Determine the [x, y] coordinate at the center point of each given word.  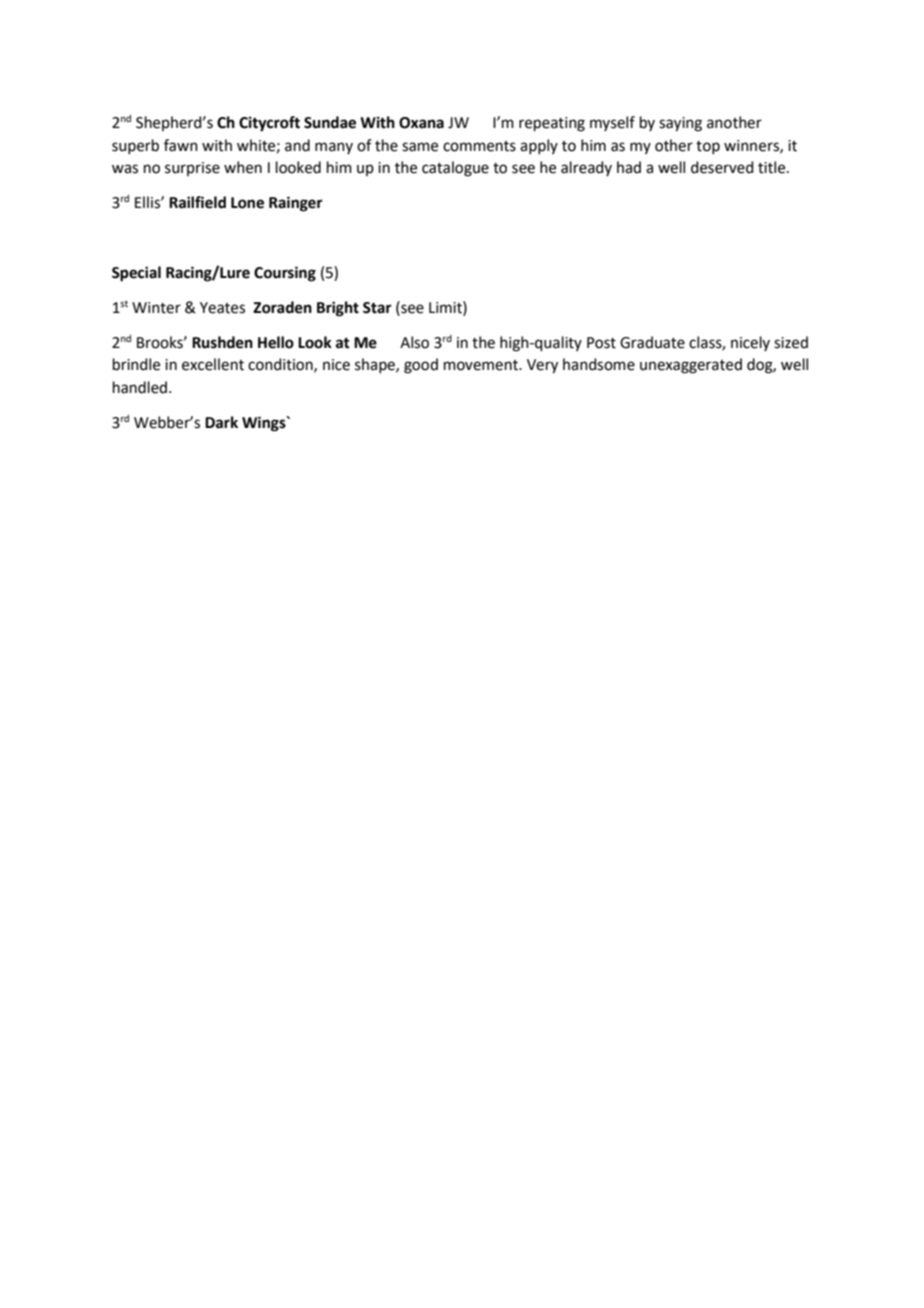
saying [680, 124]
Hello [276, 342]
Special [136, 274]
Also [414, 342]
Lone [247, 203]
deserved [722, 167]
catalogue [455, 169]
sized [791, 342]
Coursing [285, 274]
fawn [181, 145]
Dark [221, 422]
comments [479, 146]
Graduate [652, 342]
